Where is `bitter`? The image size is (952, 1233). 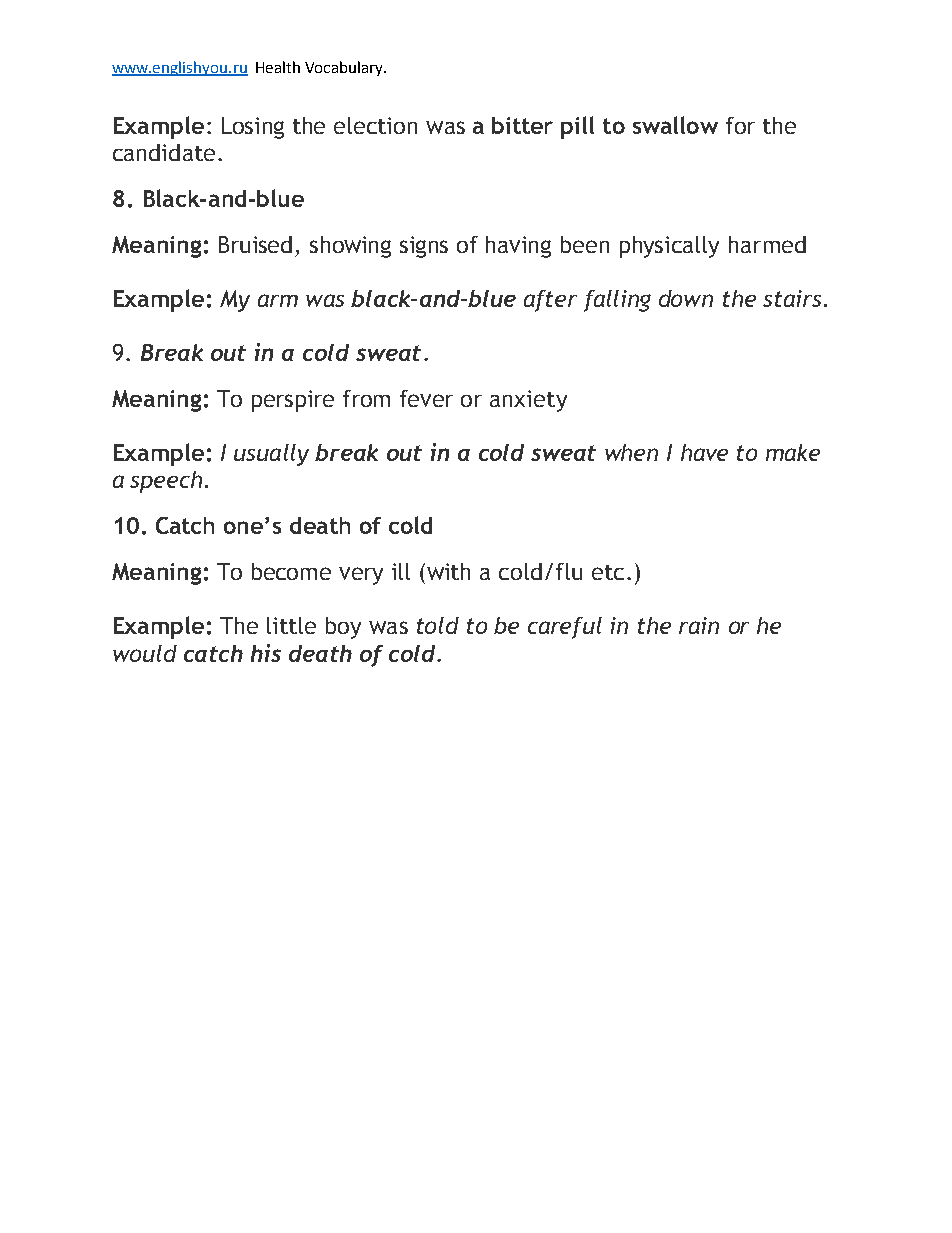
bitter is located at coordinates (522, 125).
